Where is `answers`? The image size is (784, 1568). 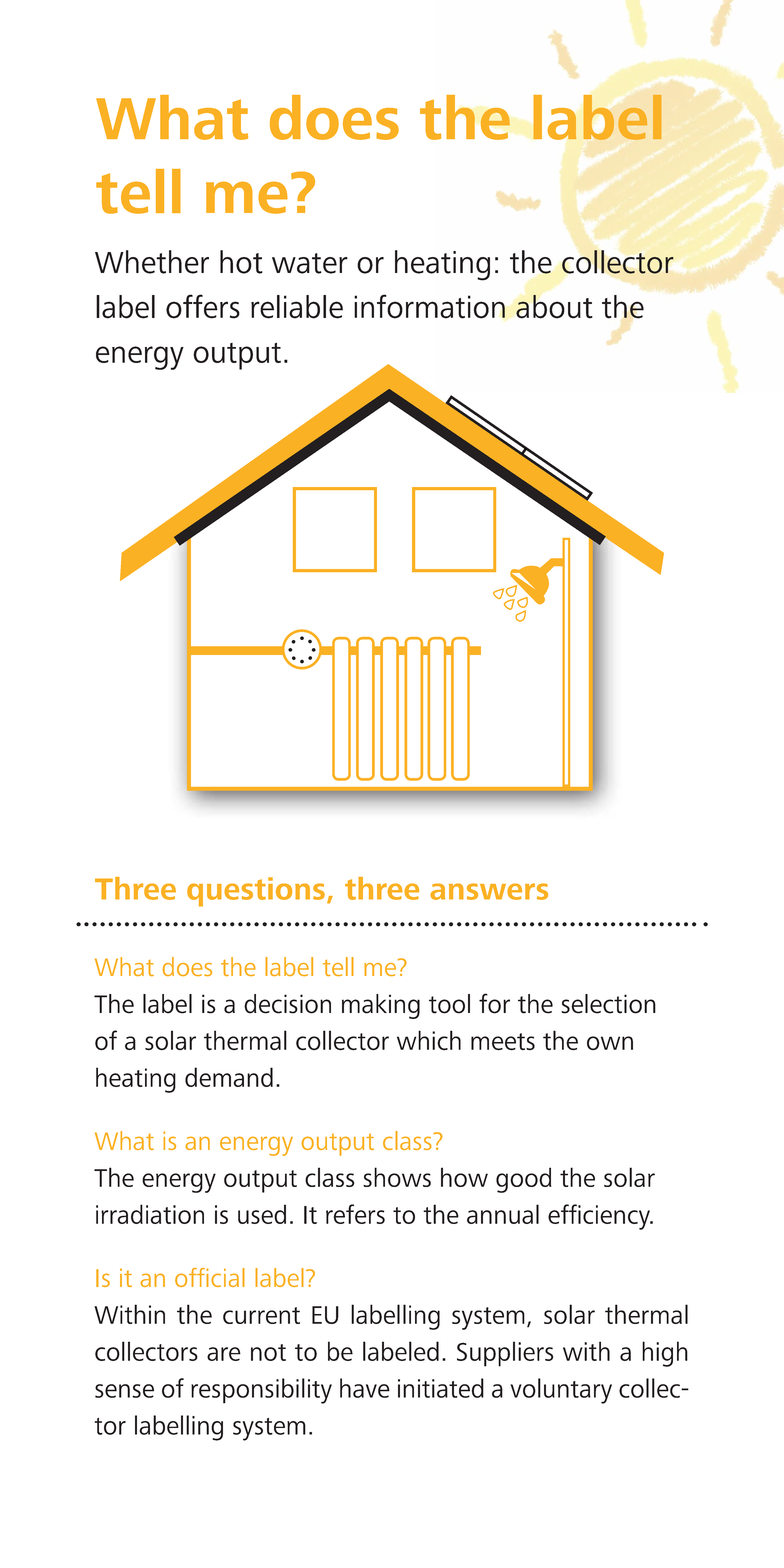 answers is located at coordinates (489, 891).
